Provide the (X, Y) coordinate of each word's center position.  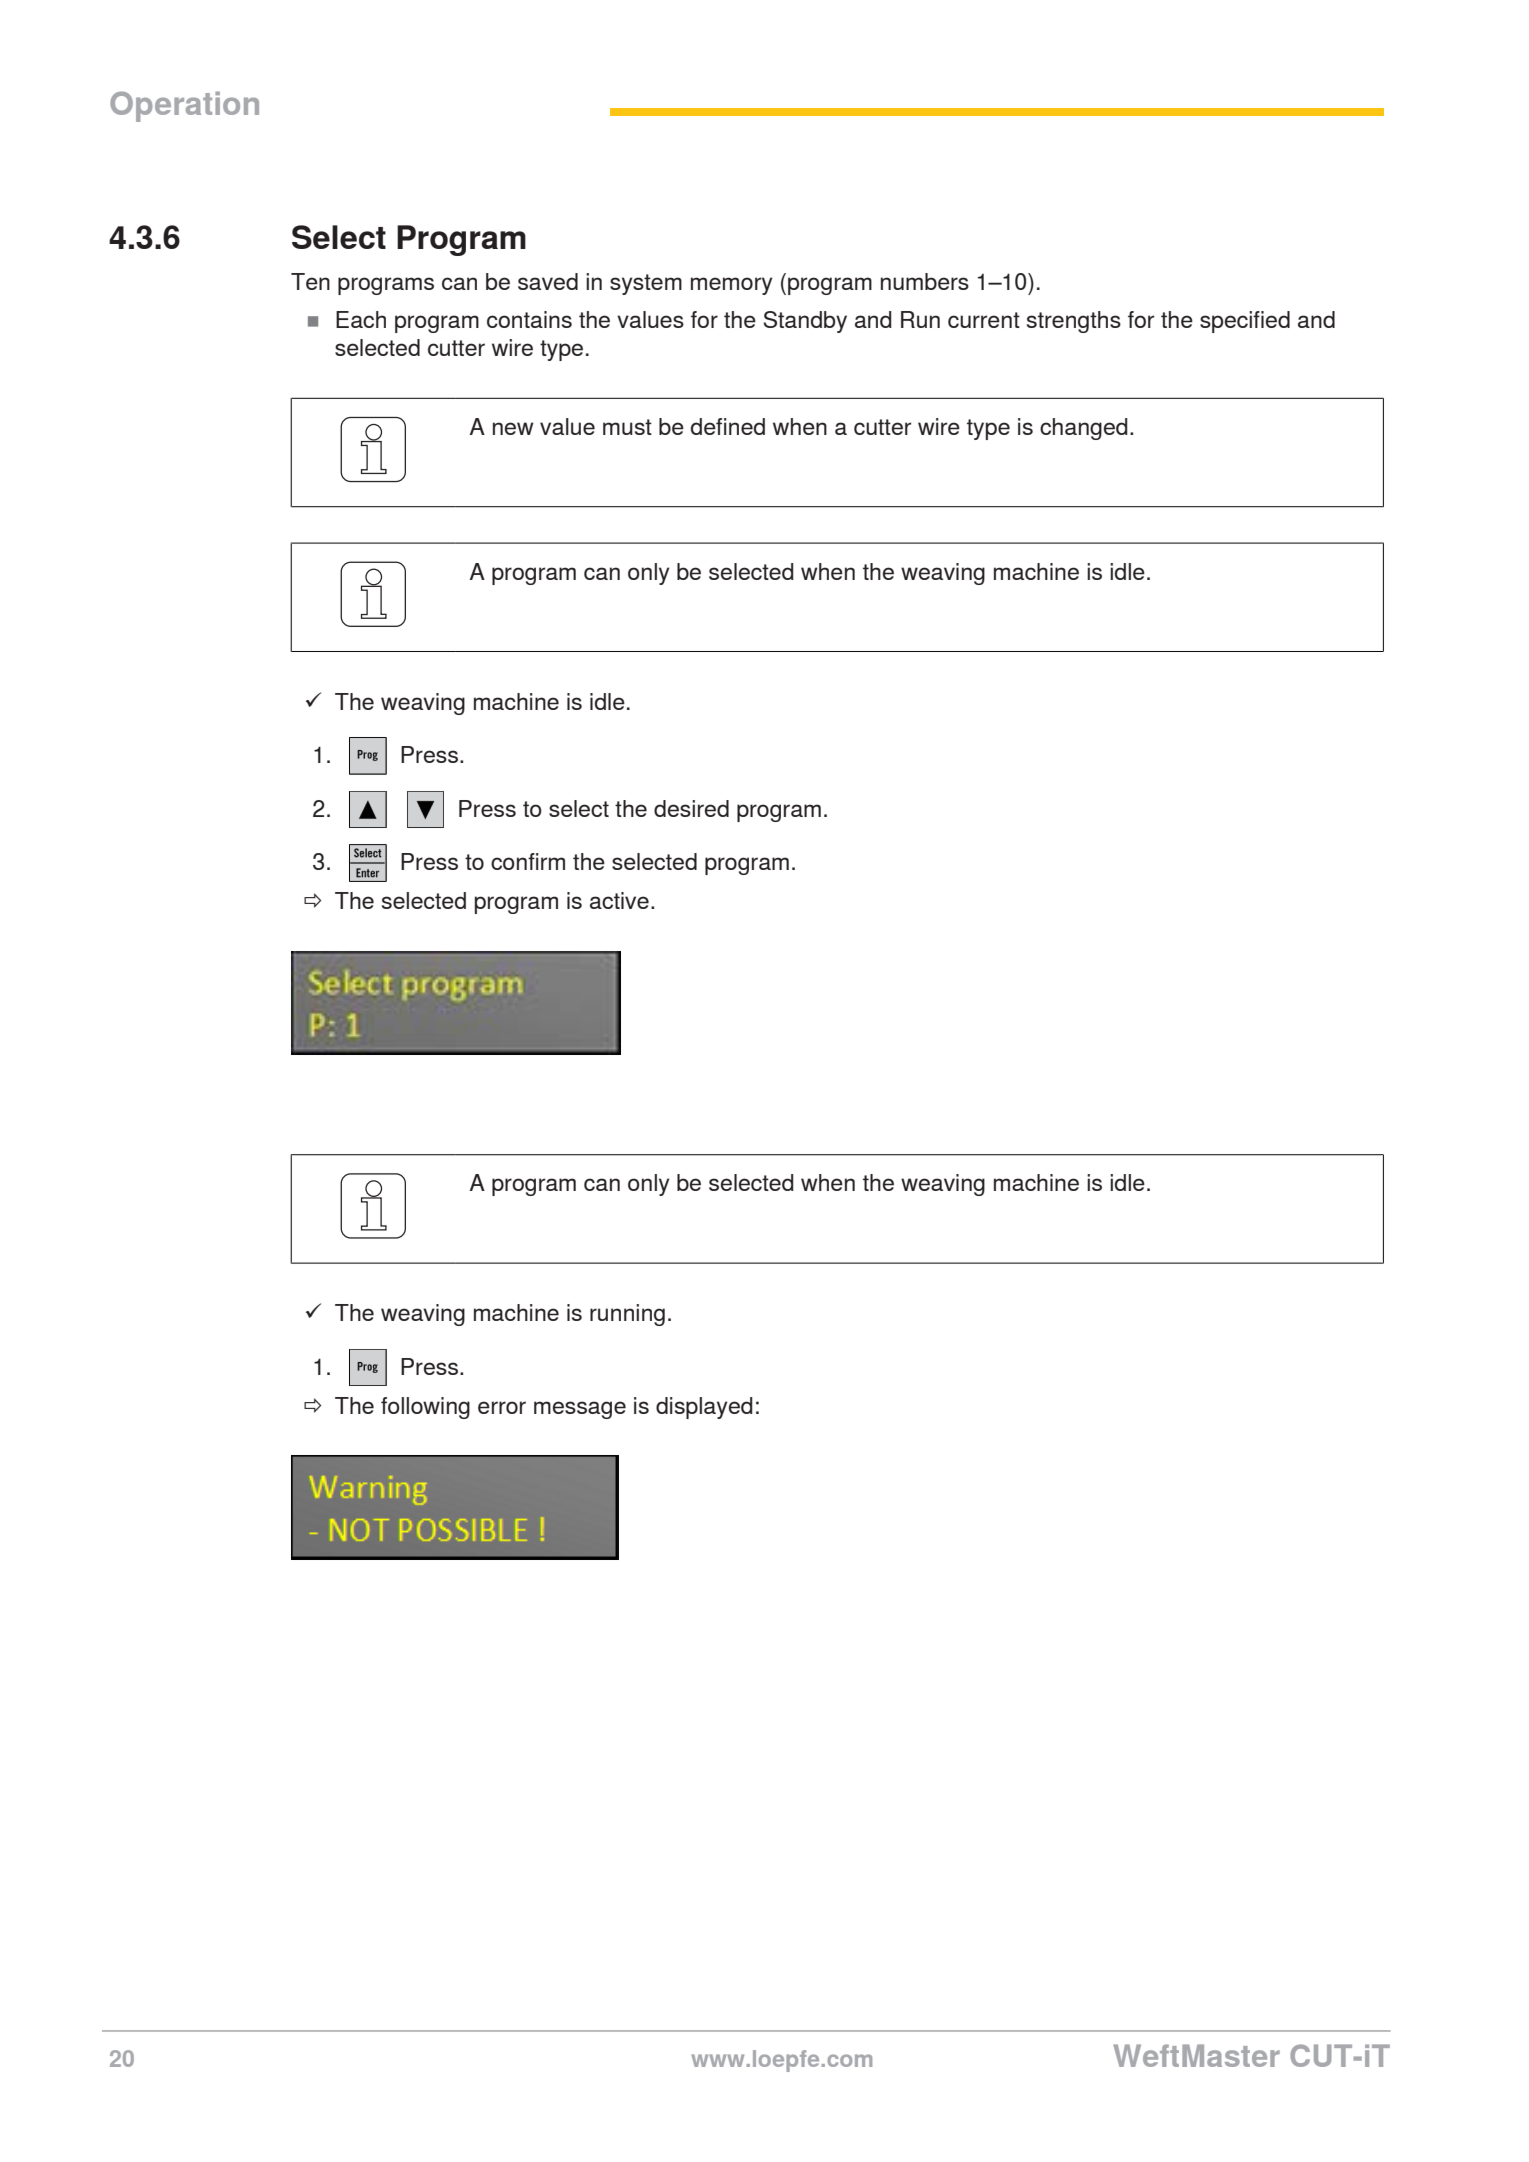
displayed (704, 1408)
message (580, 1410)
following (425, 1408)
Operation (184, 106)
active (619, 900)
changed (1084, 429)
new (513, 428)
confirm (528, 861)
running (627, 1315)
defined (728, 426)
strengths (1074, 322)
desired (691, 808)
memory (732, 286)
